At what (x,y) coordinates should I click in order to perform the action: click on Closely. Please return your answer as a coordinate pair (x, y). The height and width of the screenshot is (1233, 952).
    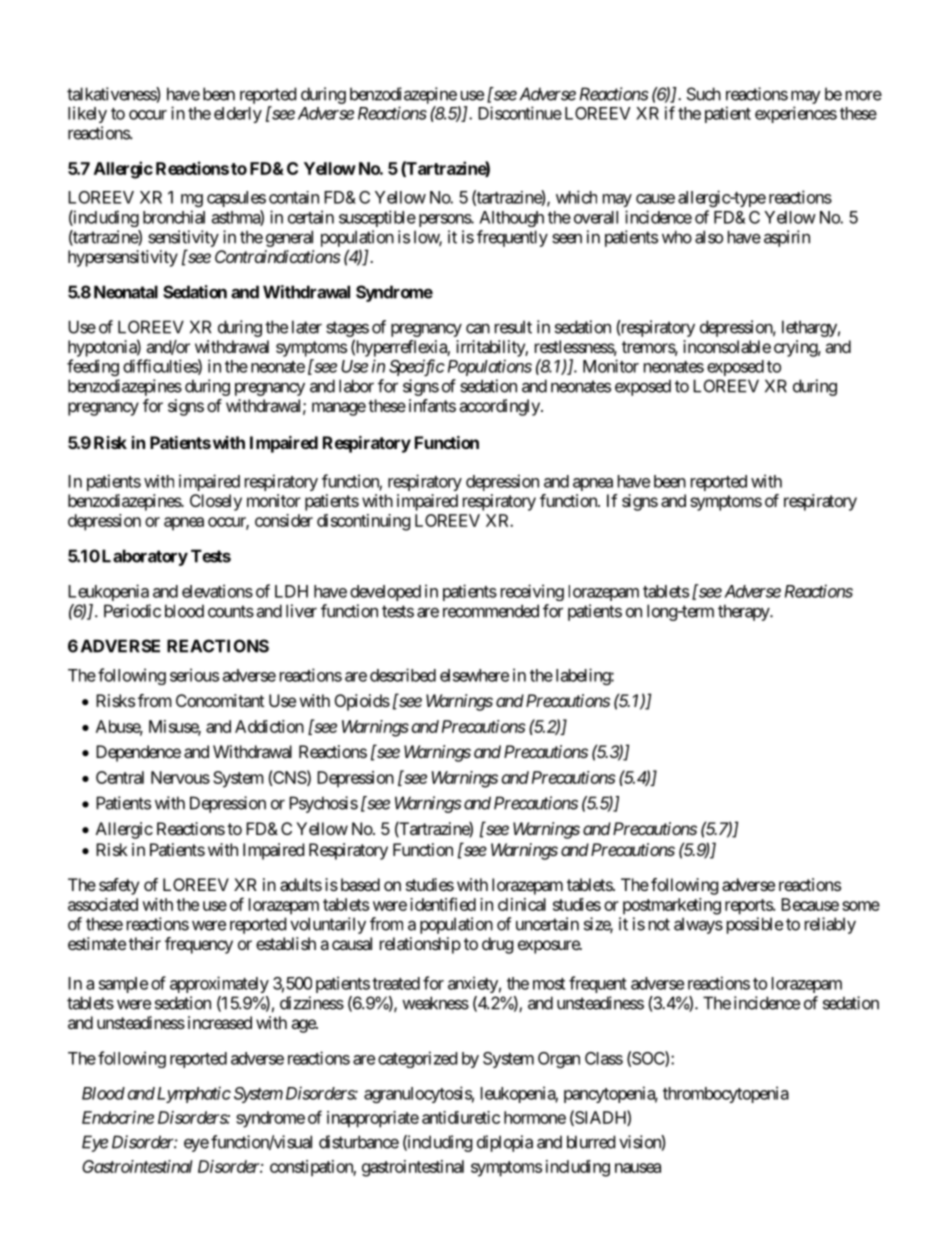
    Looking at the image, I should click on (216, 502).
